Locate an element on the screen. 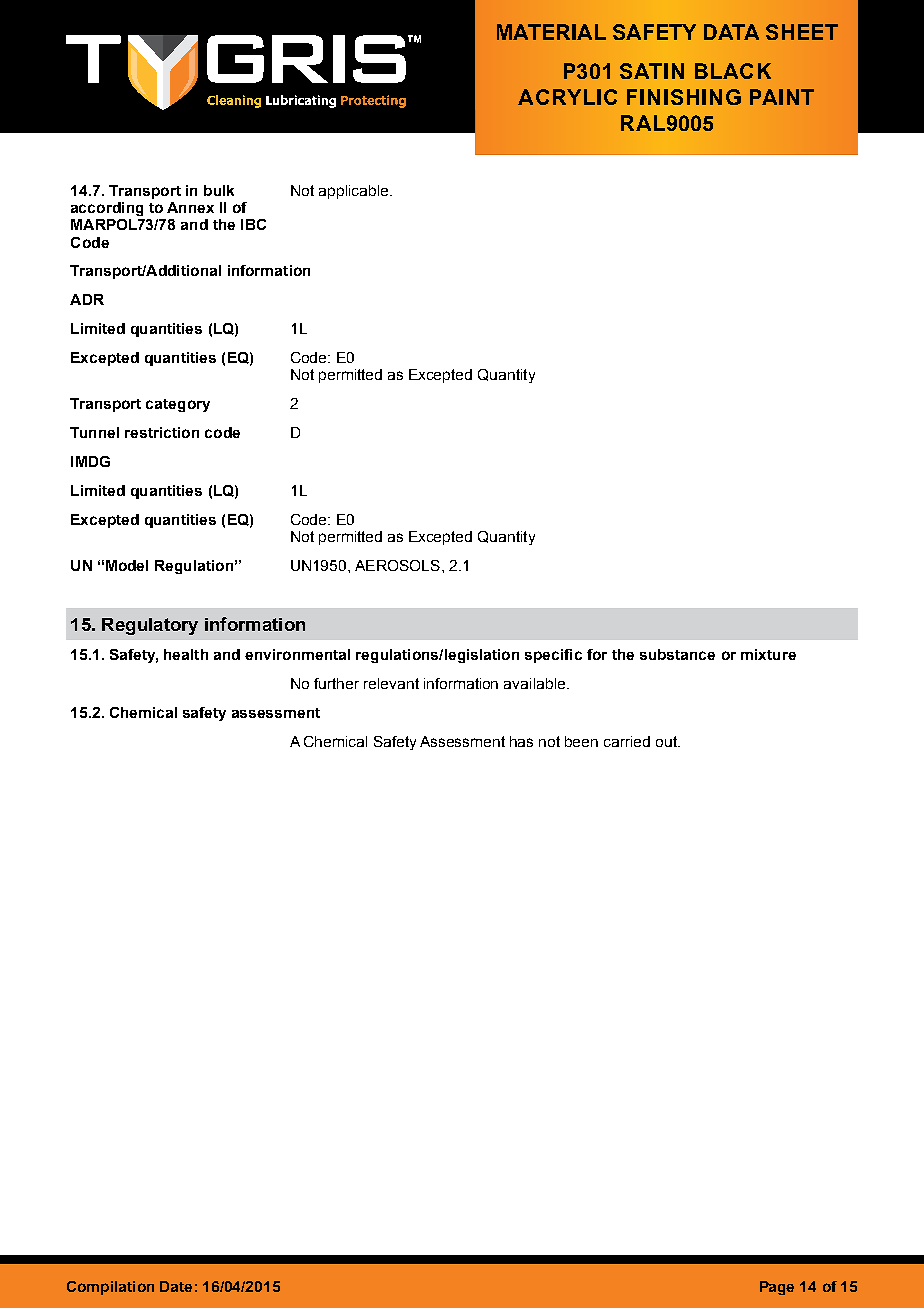  MATERIAL is located at coordinates (551, 32).
